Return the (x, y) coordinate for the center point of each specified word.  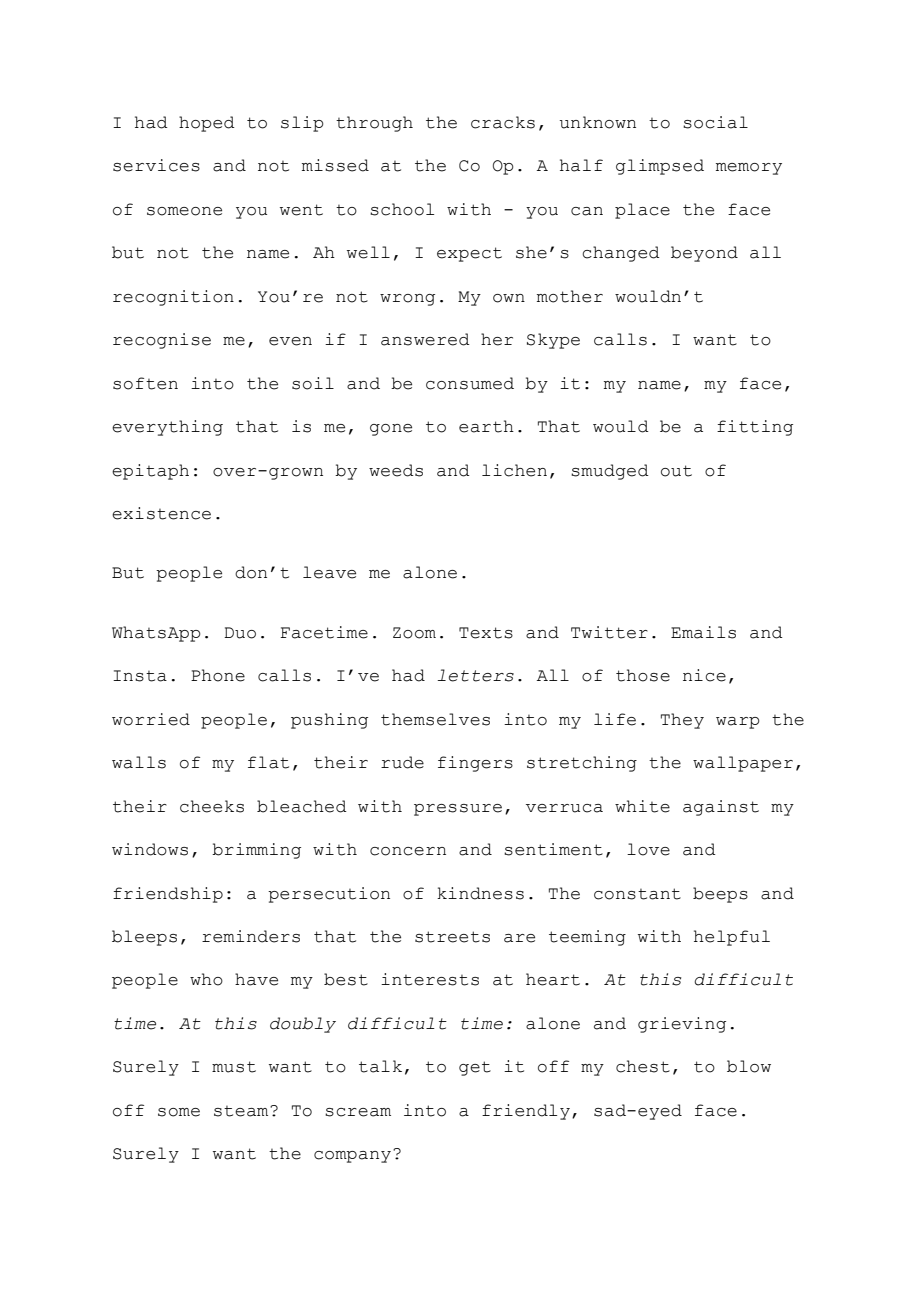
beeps (720, 895)
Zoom (414, 633)
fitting (755, 428)
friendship (168, 895)
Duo (240, 633)
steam (242, 1111)
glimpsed (660, 167)
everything (167, 428)
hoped (207, 124)
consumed (470, 383)
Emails (703, 632)
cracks (503, 122)
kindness (480, 893)
